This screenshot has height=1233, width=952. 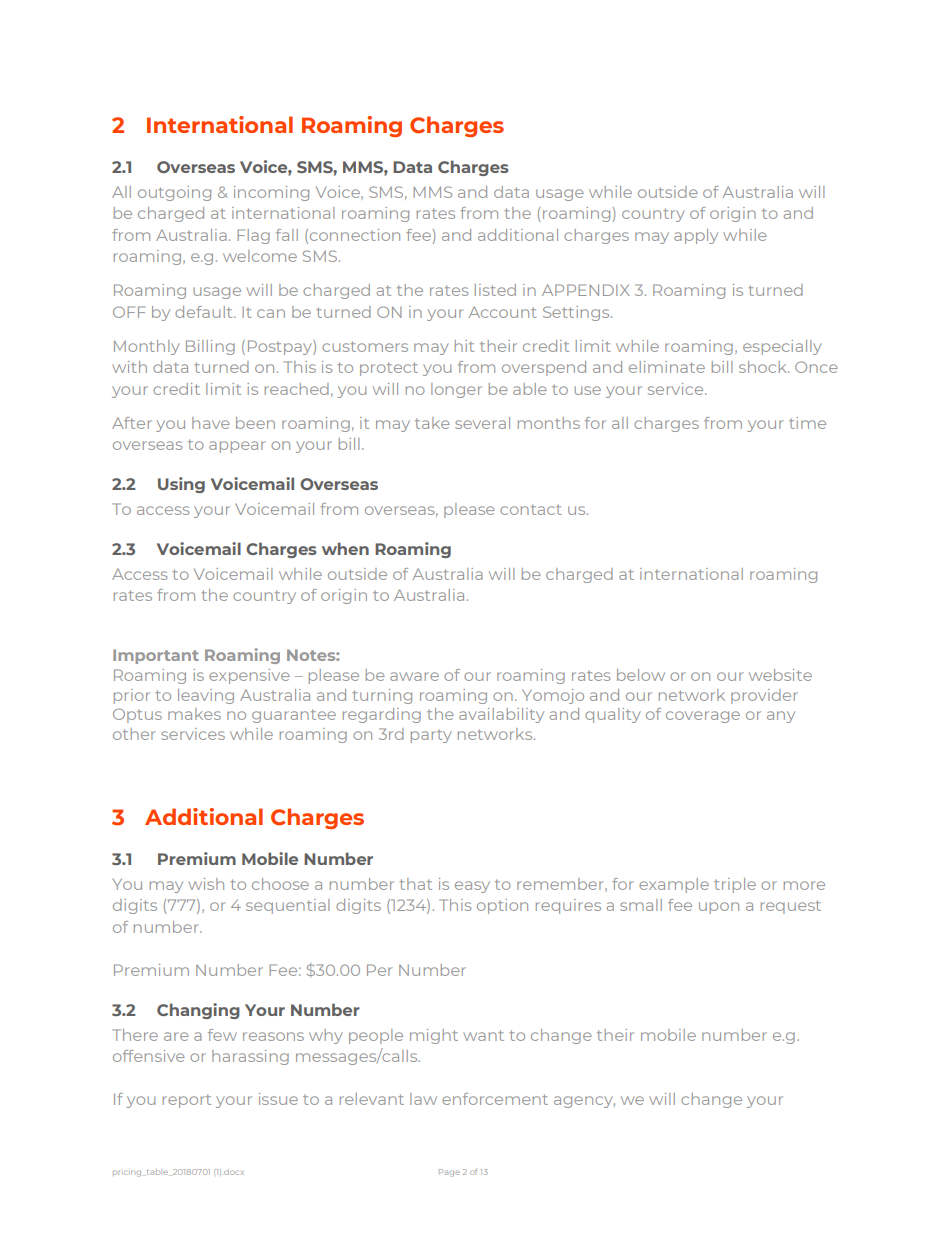 I want to click on report, so click(x=187, y=1101).
